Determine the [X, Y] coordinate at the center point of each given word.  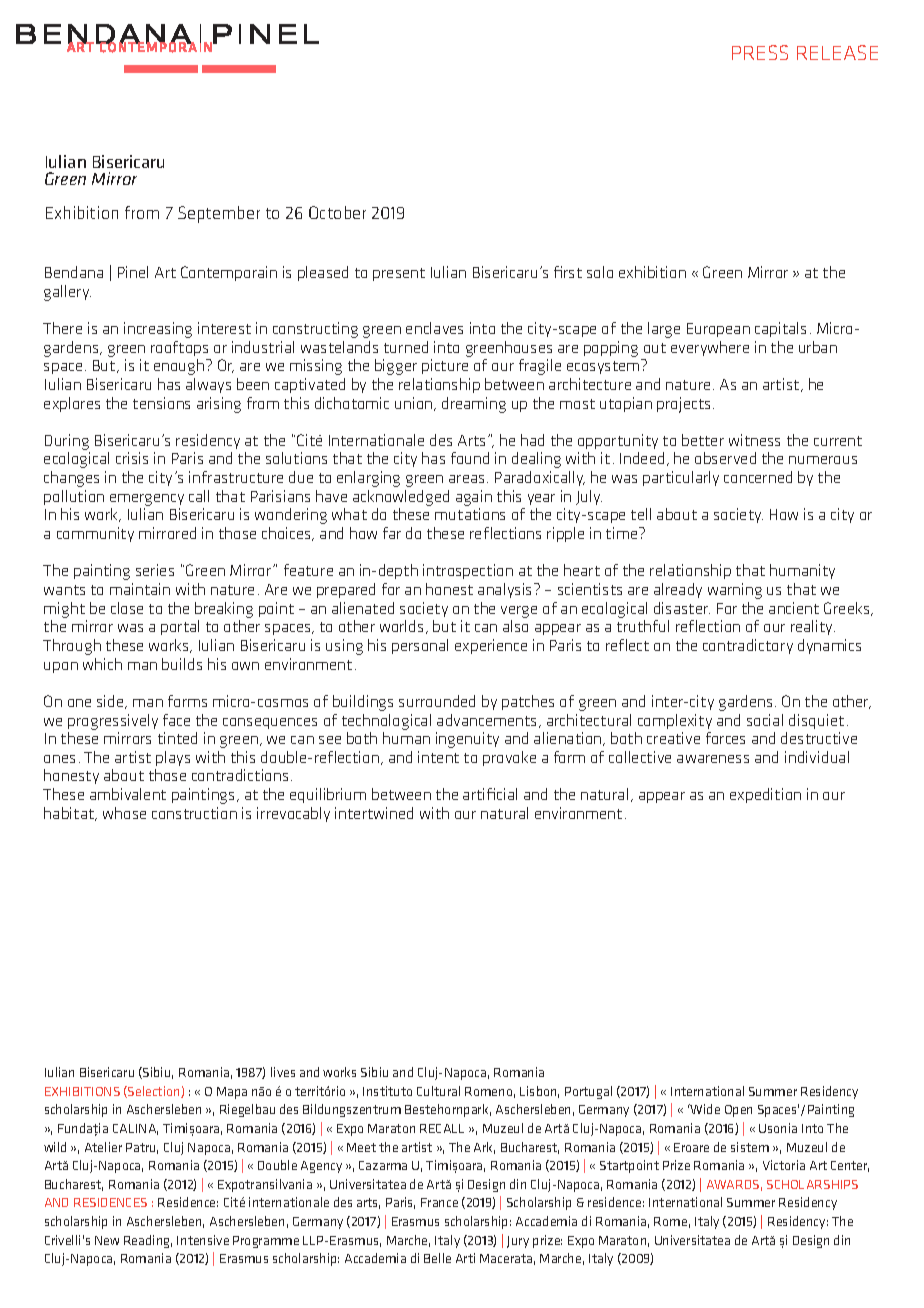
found [470, 458]
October [337, 212]
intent [438, 757]
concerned [758, 477]
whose [124, 813]
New [107, 1240]
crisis [132, 458]
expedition [765, 795]
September [219, 214]
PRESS [760, 52]
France [439, 1202]
